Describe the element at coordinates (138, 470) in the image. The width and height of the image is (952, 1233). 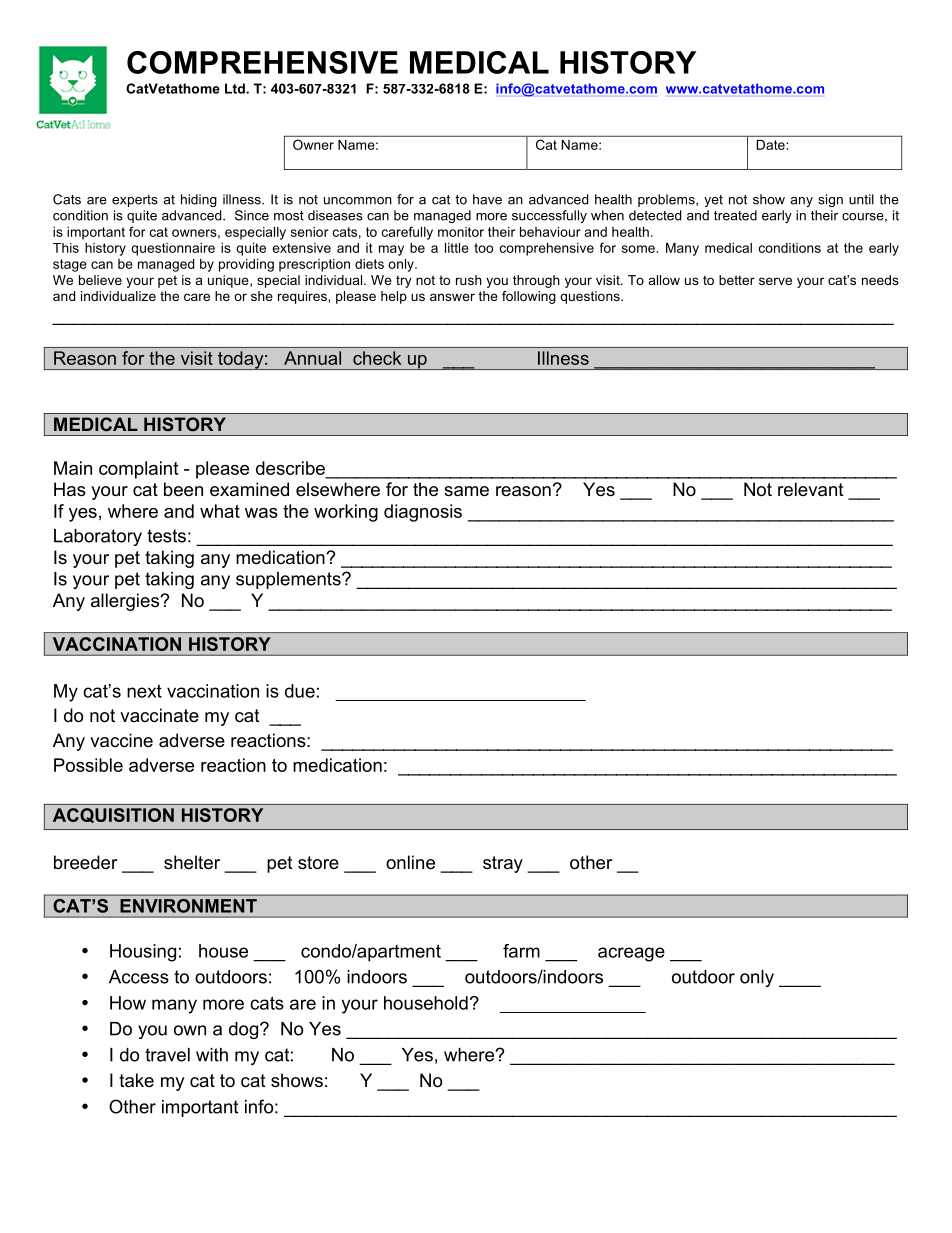
I see `complaint` at that location.
